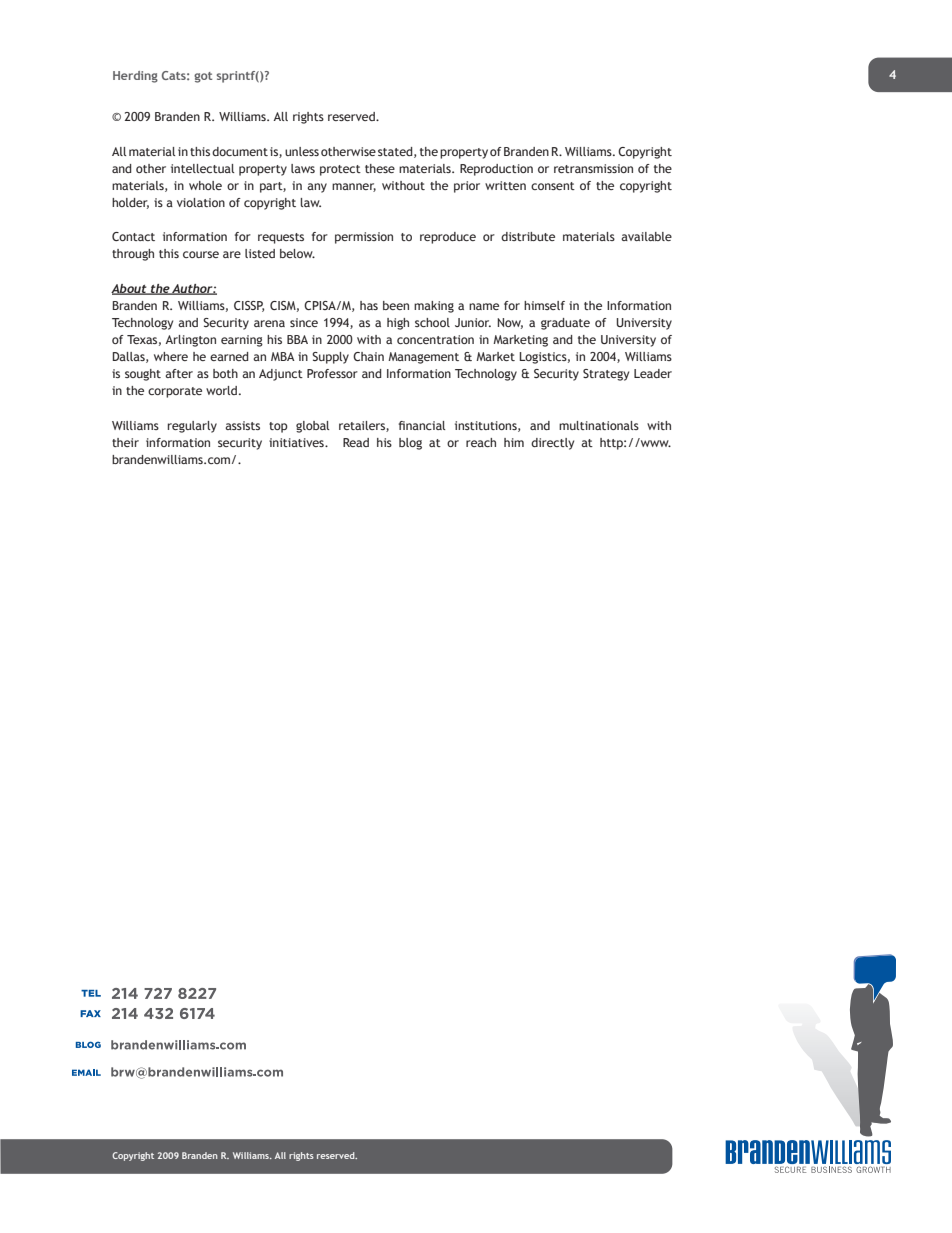  What do you see at coordinates (646, 236) in the screenshot?
I see `available` at bounding box center [646, 236].
